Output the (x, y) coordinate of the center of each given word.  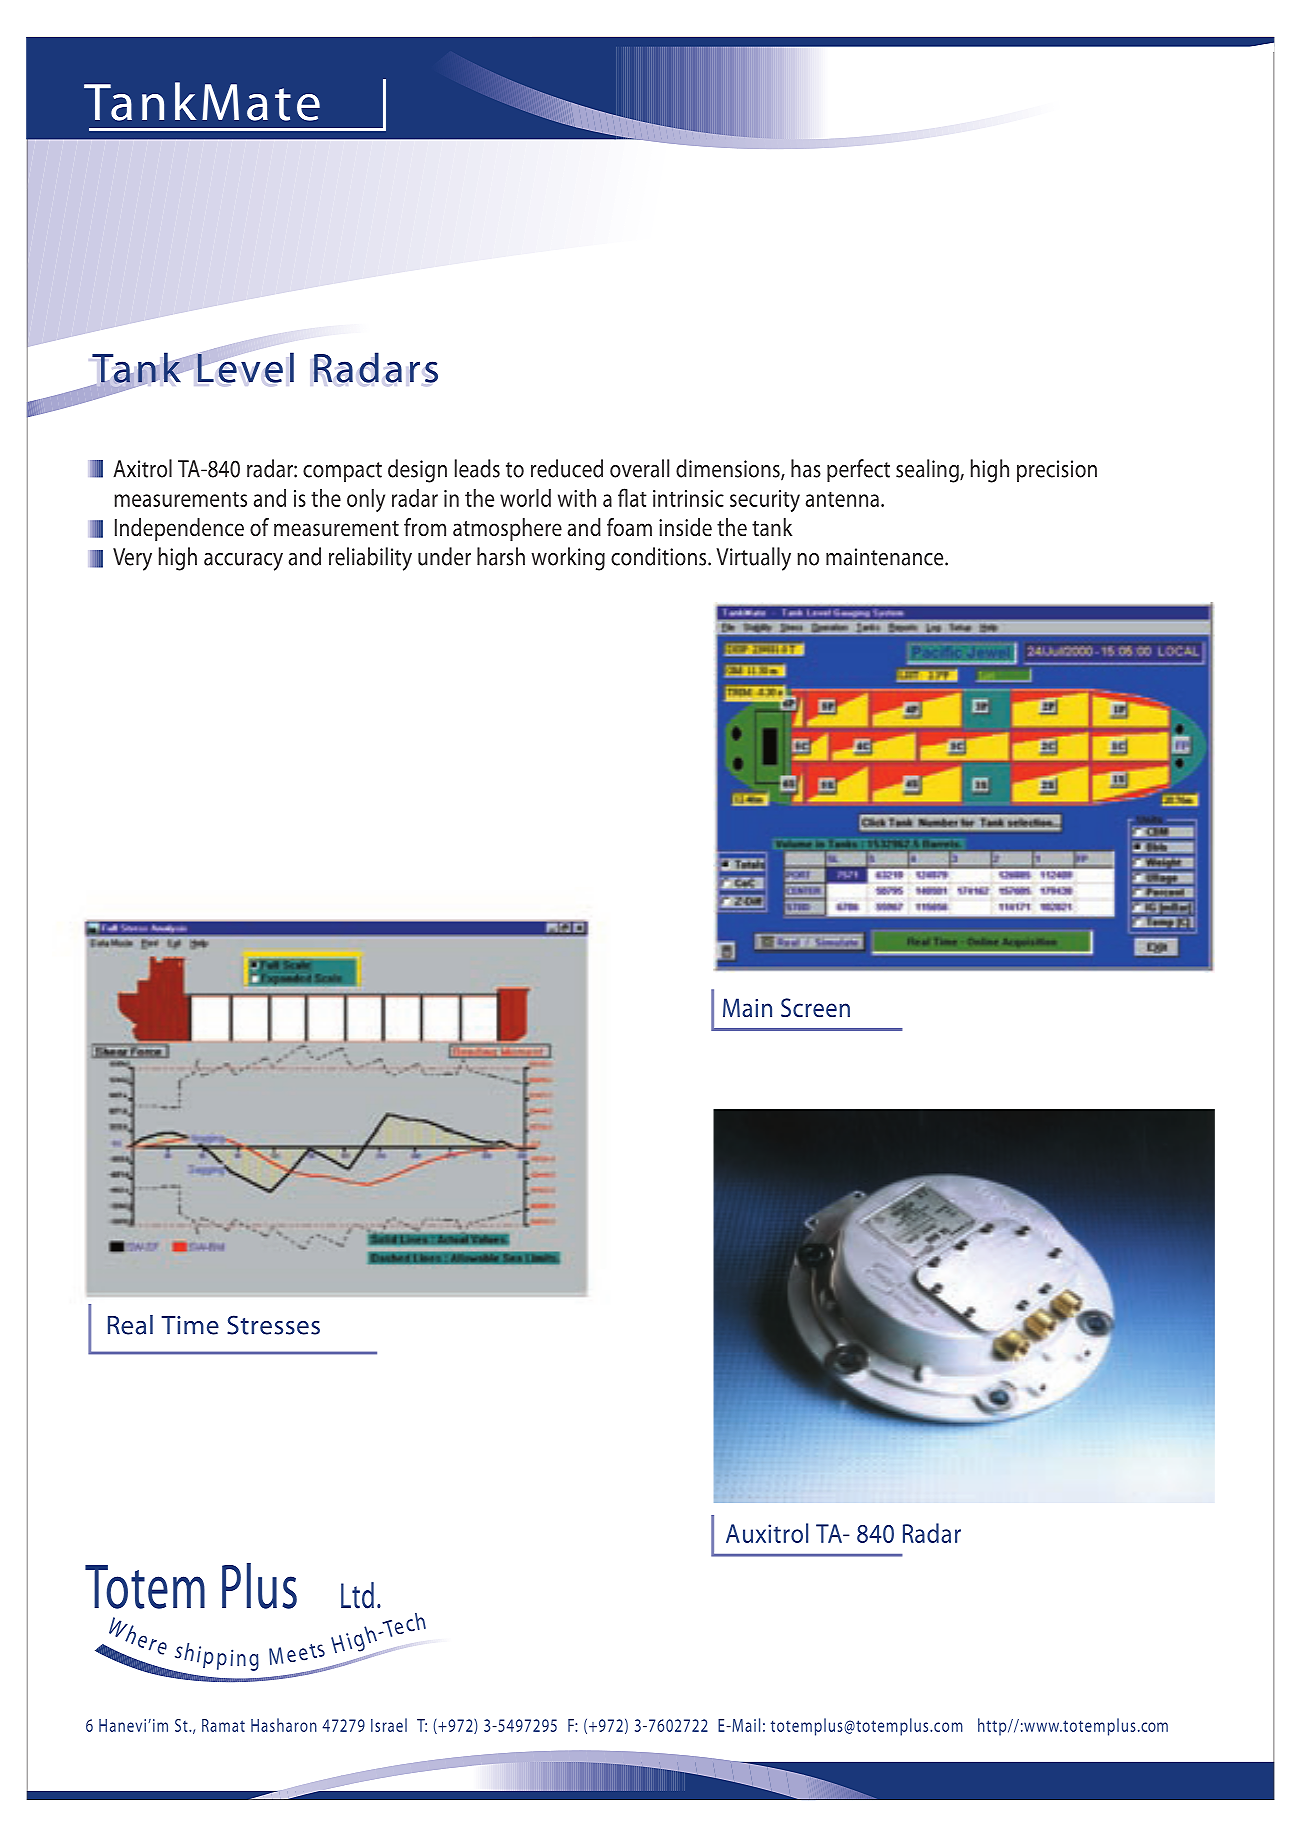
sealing (928, 471)
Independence (179, 529)
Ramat (223, 1725)
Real (130, 1325)
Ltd (357, 1595)
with (577, 498)
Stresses (273, 1325)
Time (190, 1325)
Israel (389, 1725)
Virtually (753, 559)
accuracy (243, 562)
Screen (815, 1008)
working (568, 559)
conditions (660, 556)
